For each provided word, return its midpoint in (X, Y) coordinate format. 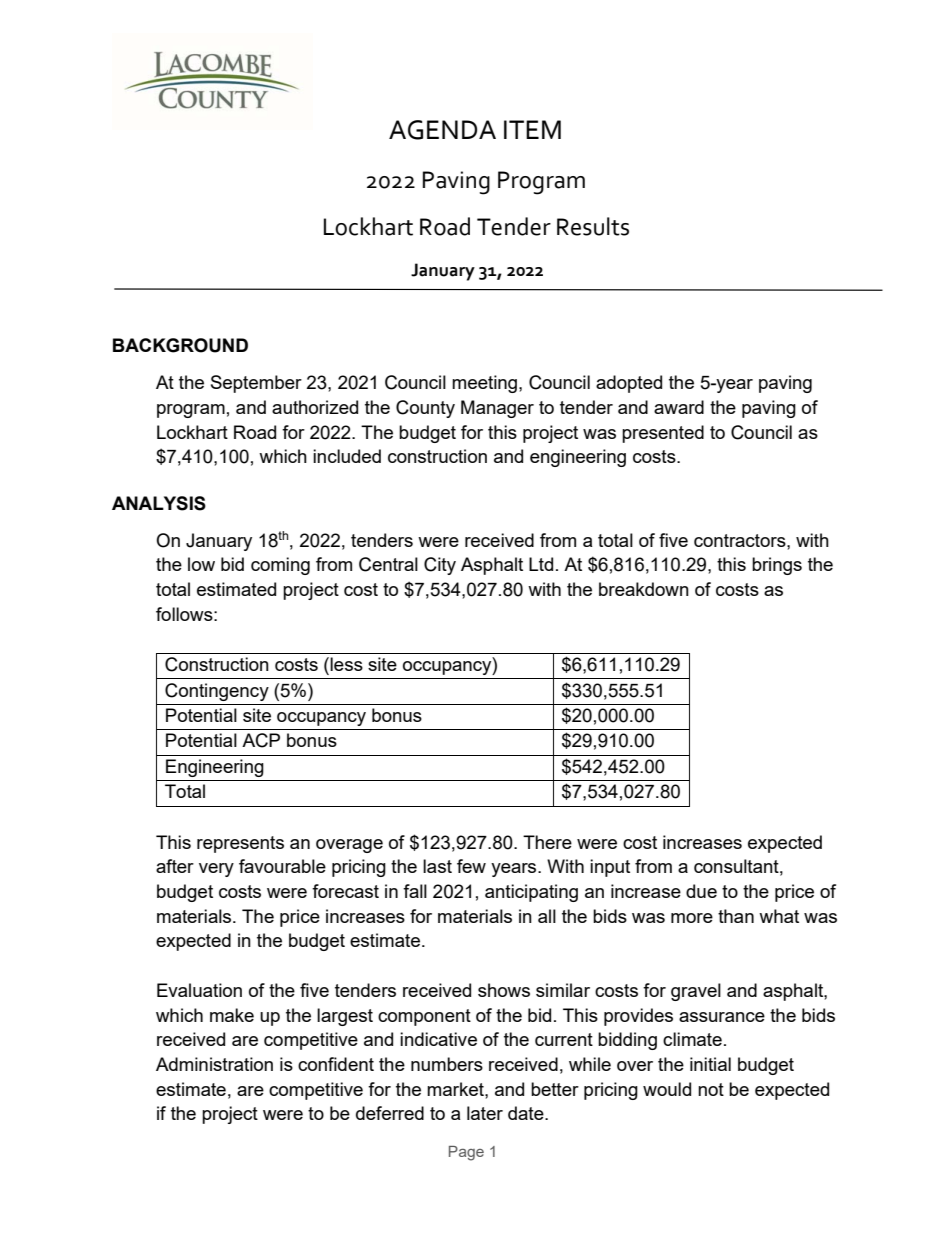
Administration (214, 1064)
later (485, 1113)
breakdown (644, 589)
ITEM (532, 129)
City (440, 566)
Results (593, 226)
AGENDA (442, 130)
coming (280, 566)
